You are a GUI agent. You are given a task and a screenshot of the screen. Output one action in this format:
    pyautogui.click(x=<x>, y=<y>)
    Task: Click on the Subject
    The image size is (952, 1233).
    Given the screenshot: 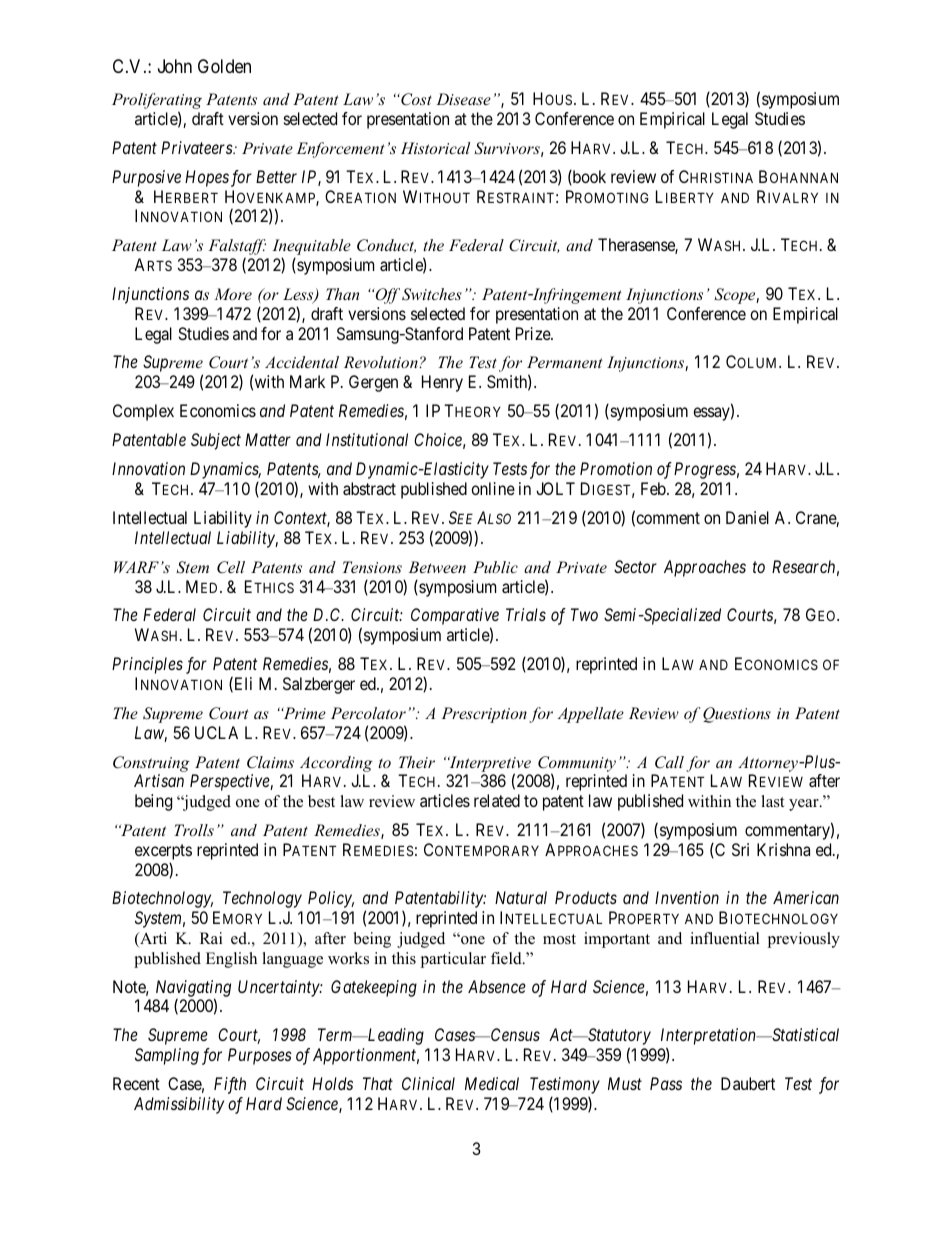 What is the action you would take?
    pyautogui.click(x=216, y=441)
